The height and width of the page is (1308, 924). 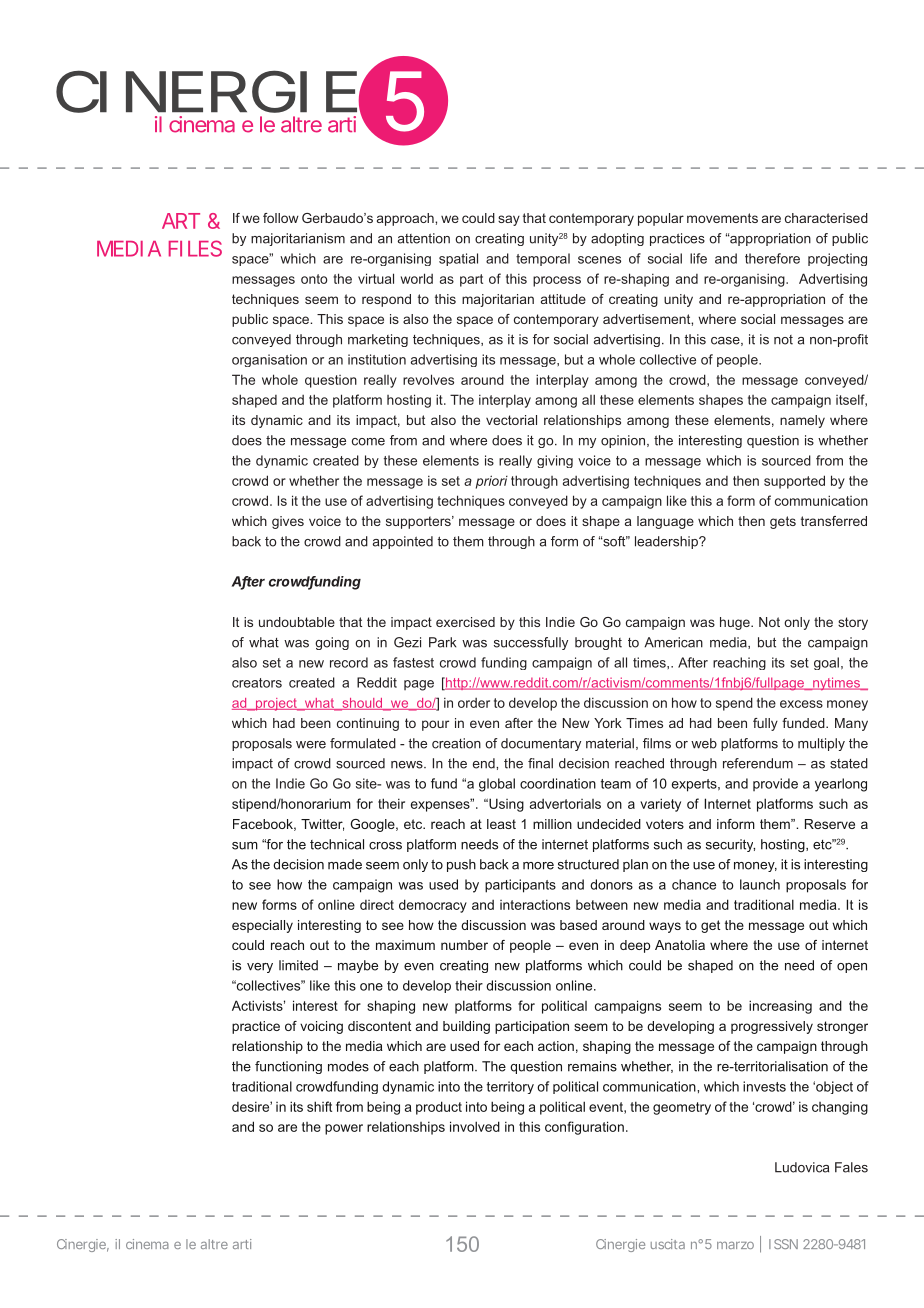 I want to click on power, so click(x=344, y=1129).
